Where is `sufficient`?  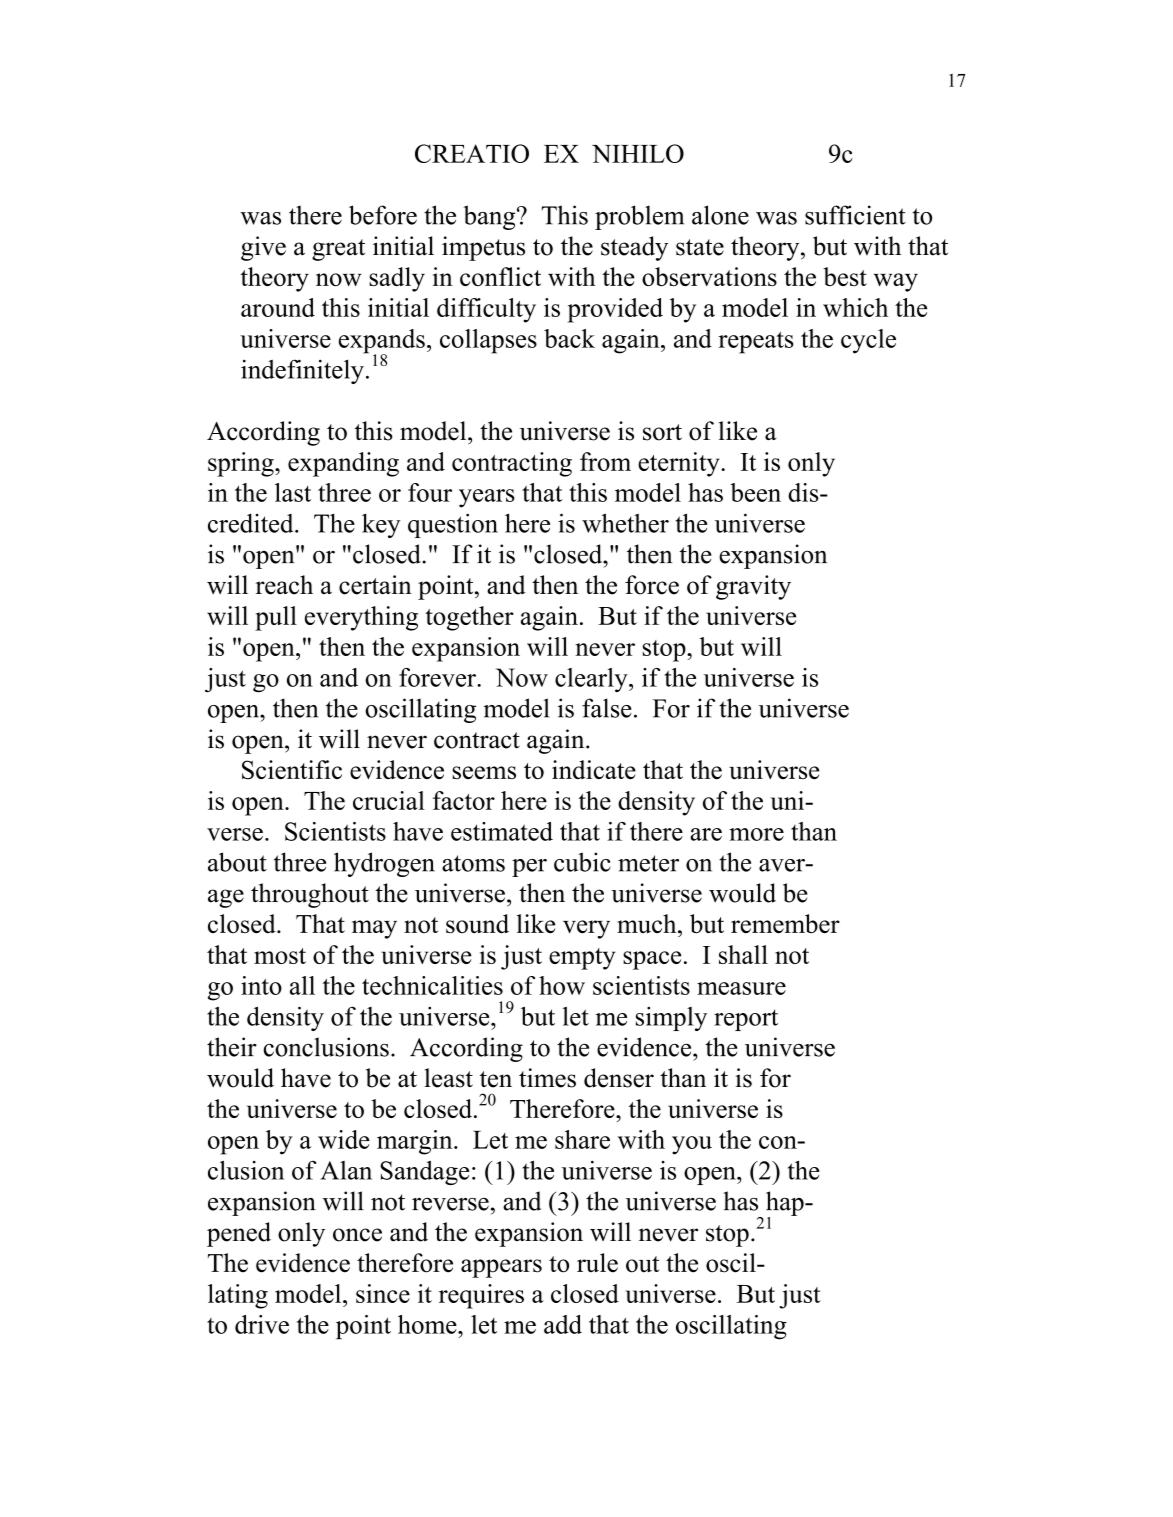
sufficient is located at coordinates (855, 215).
